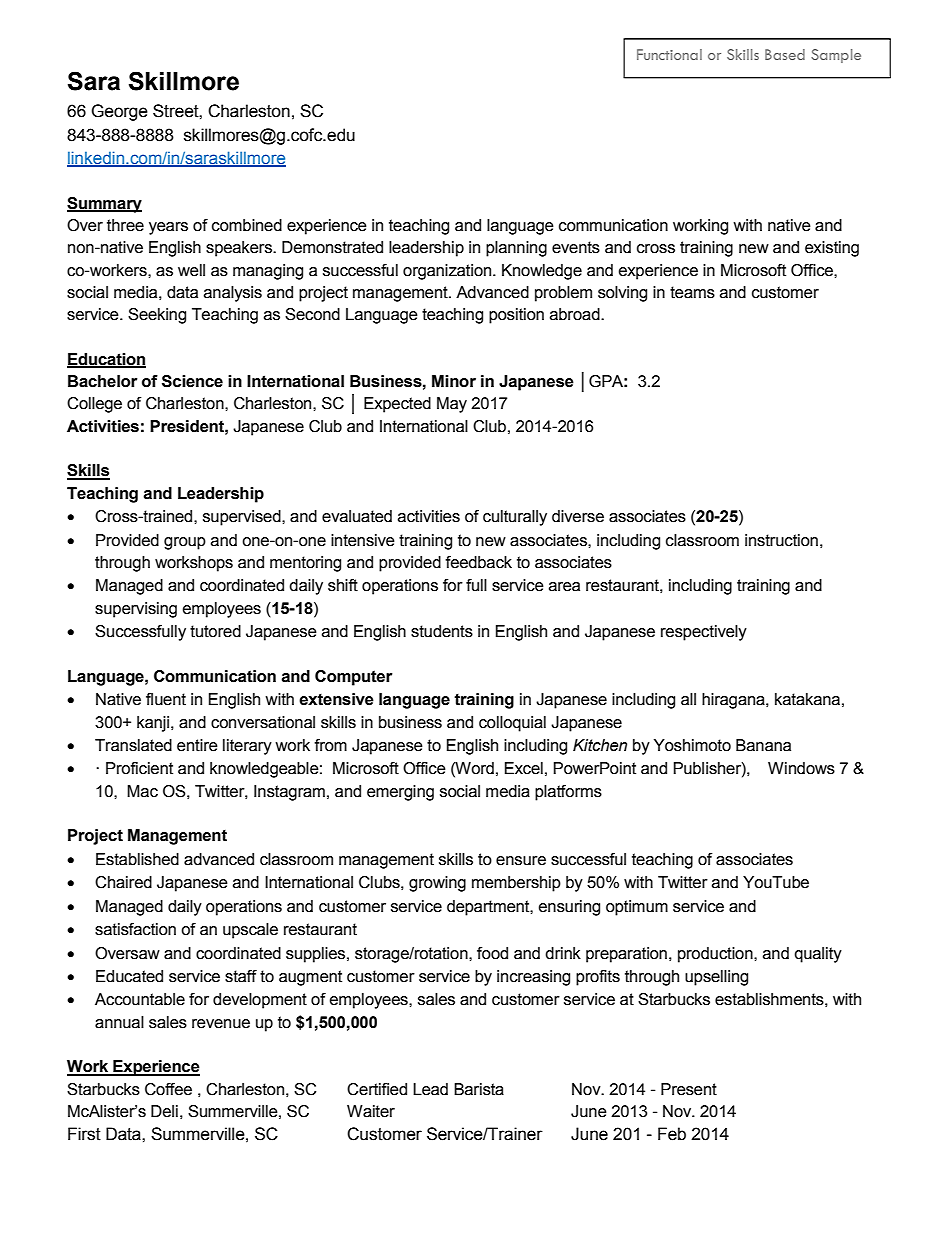 The width and height of the document is (952, 1233). Describe the element at coordinates (689, 1089) in the document. I see `Present` at that location.
